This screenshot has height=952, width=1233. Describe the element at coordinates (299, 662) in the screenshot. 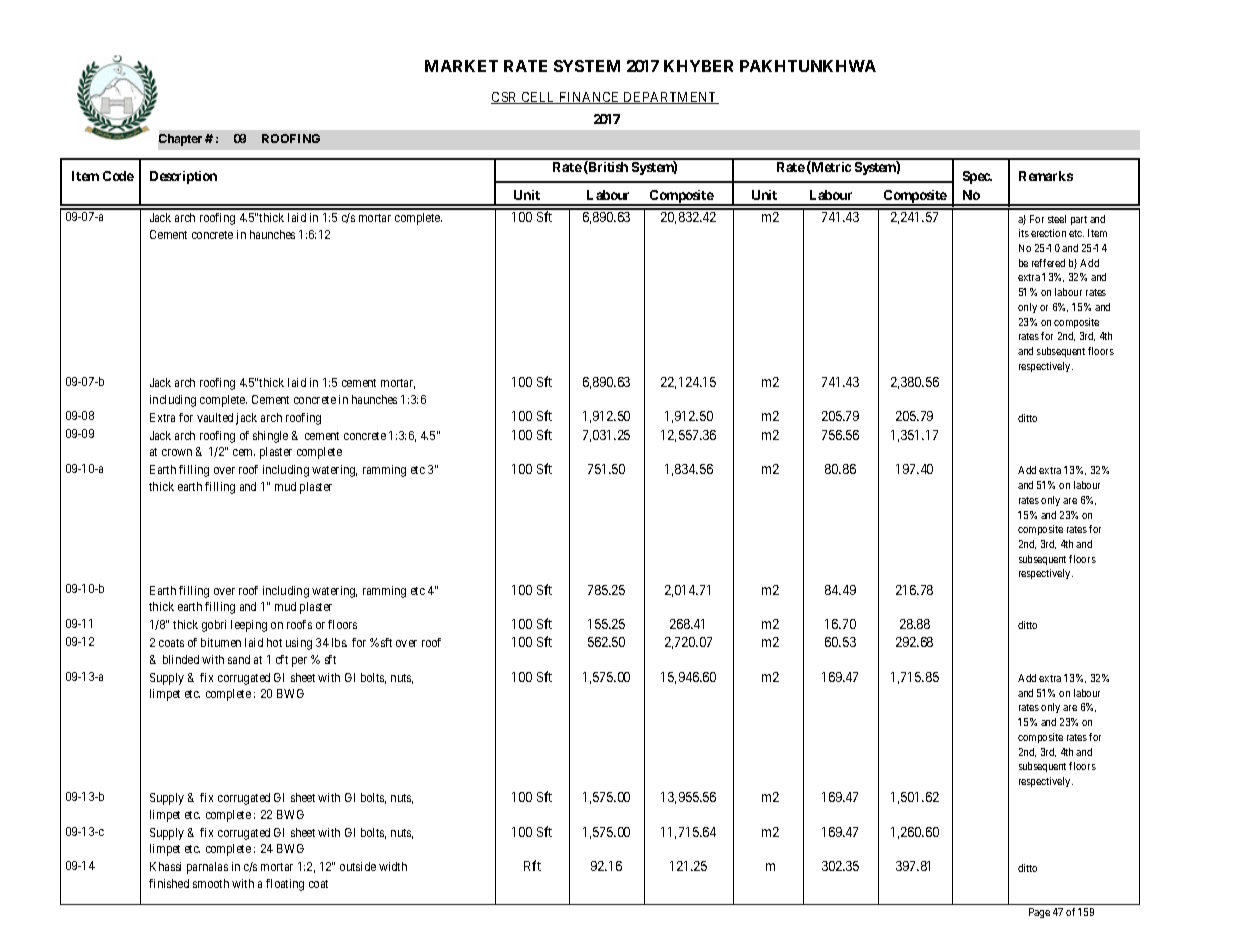

I see `per` at that location.
